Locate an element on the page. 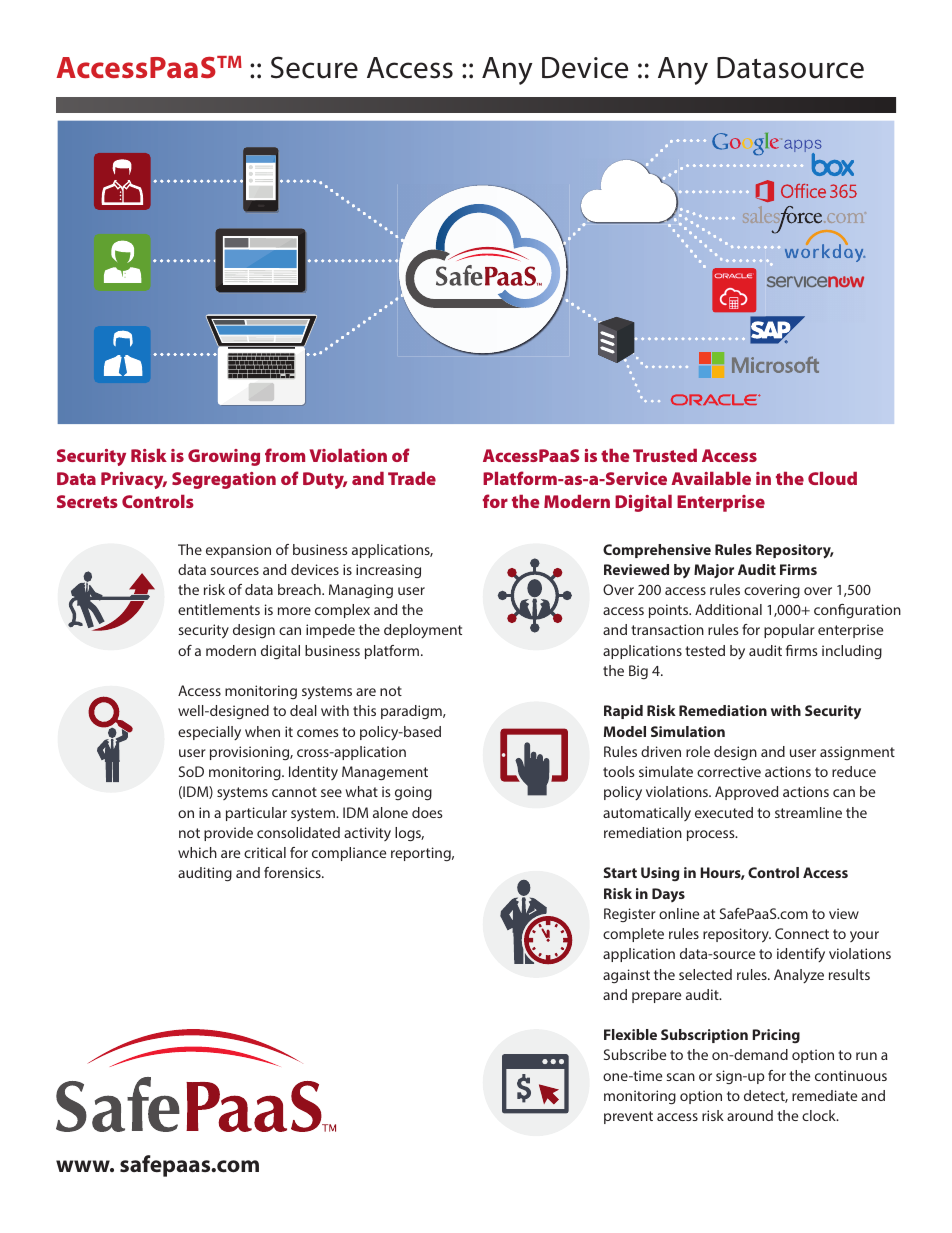 The image size is (952, 1233). Secure is located at coordinates (314, 67).
